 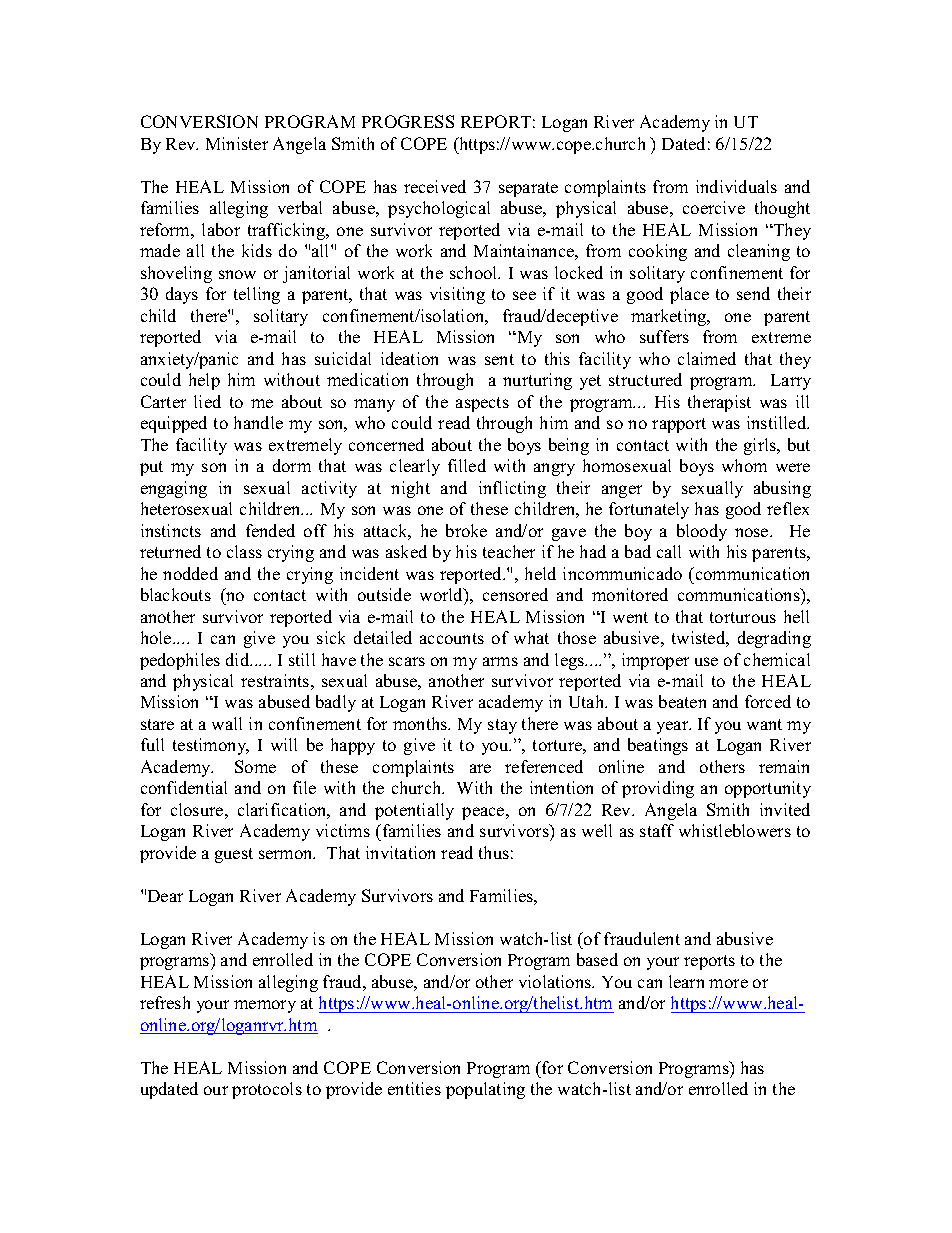 I want to click on torturous, so click(x=743, y=617).
